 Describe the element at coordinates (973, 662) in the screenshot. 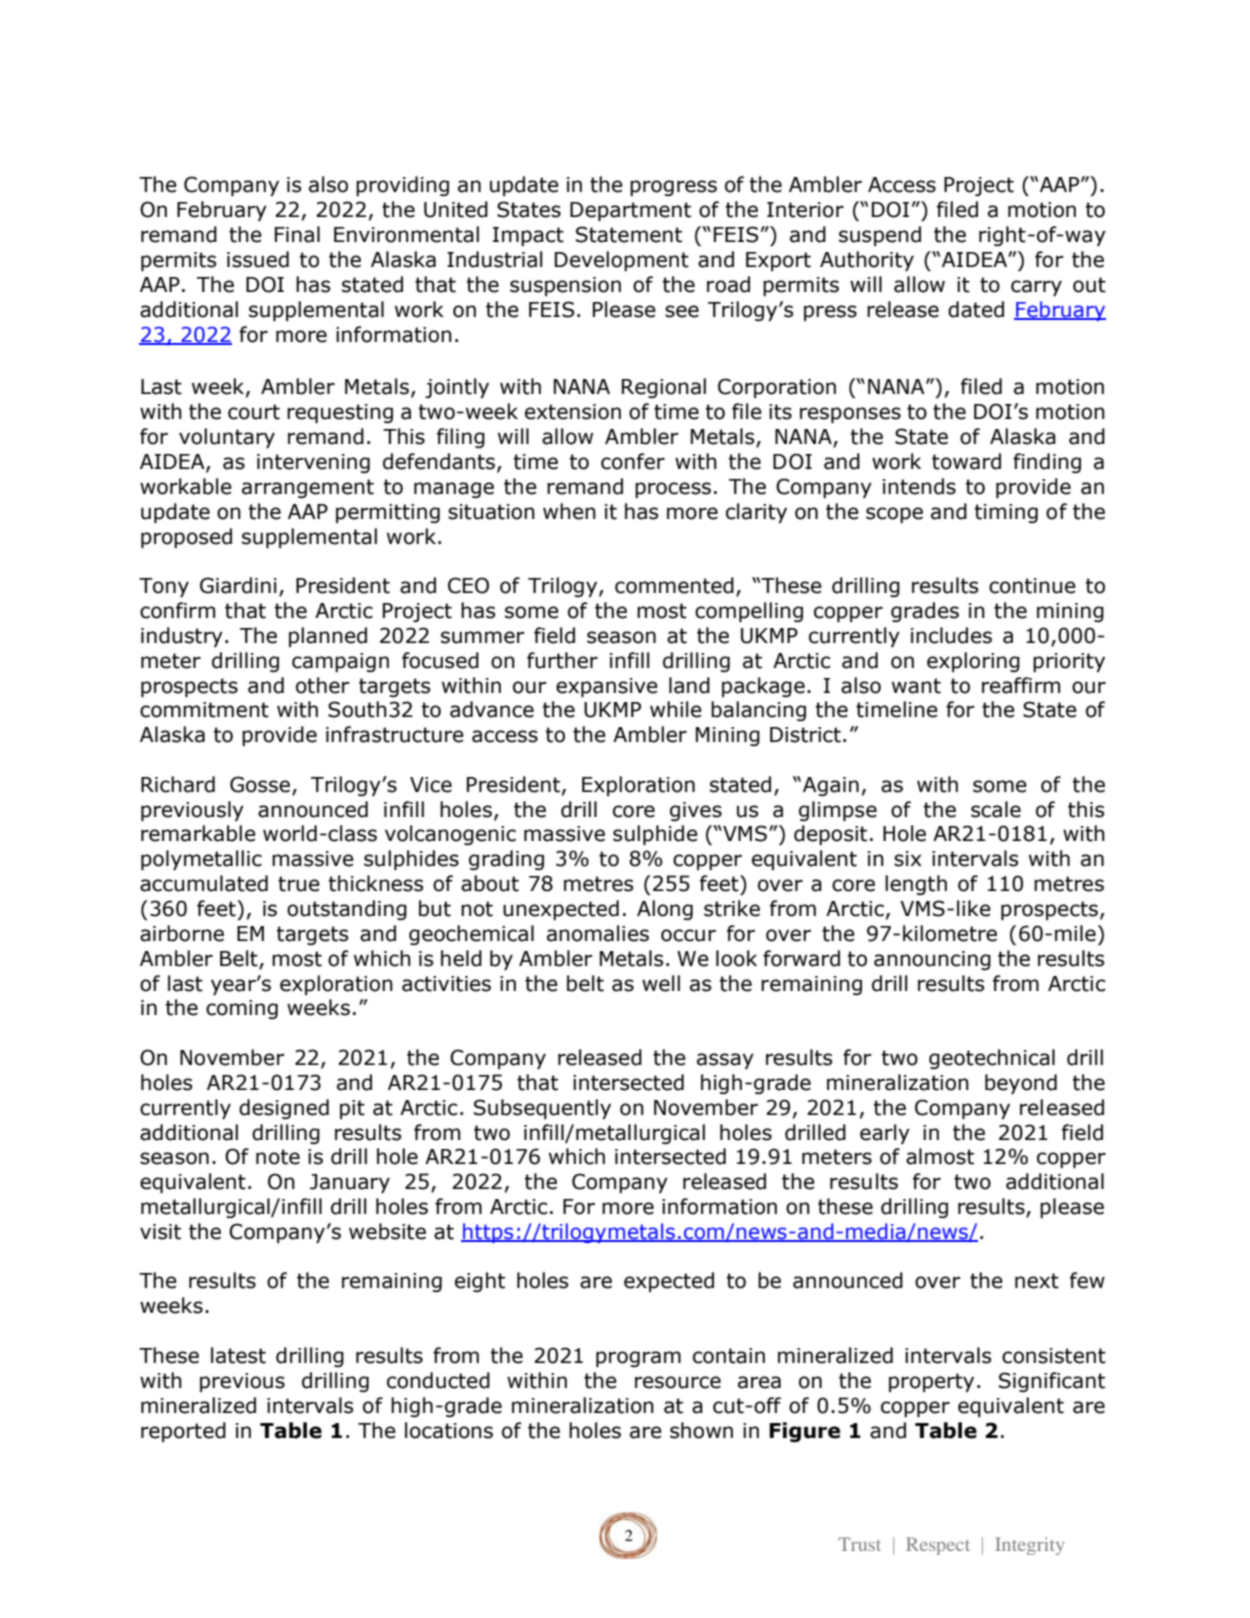

I see `exploring` at that location.
